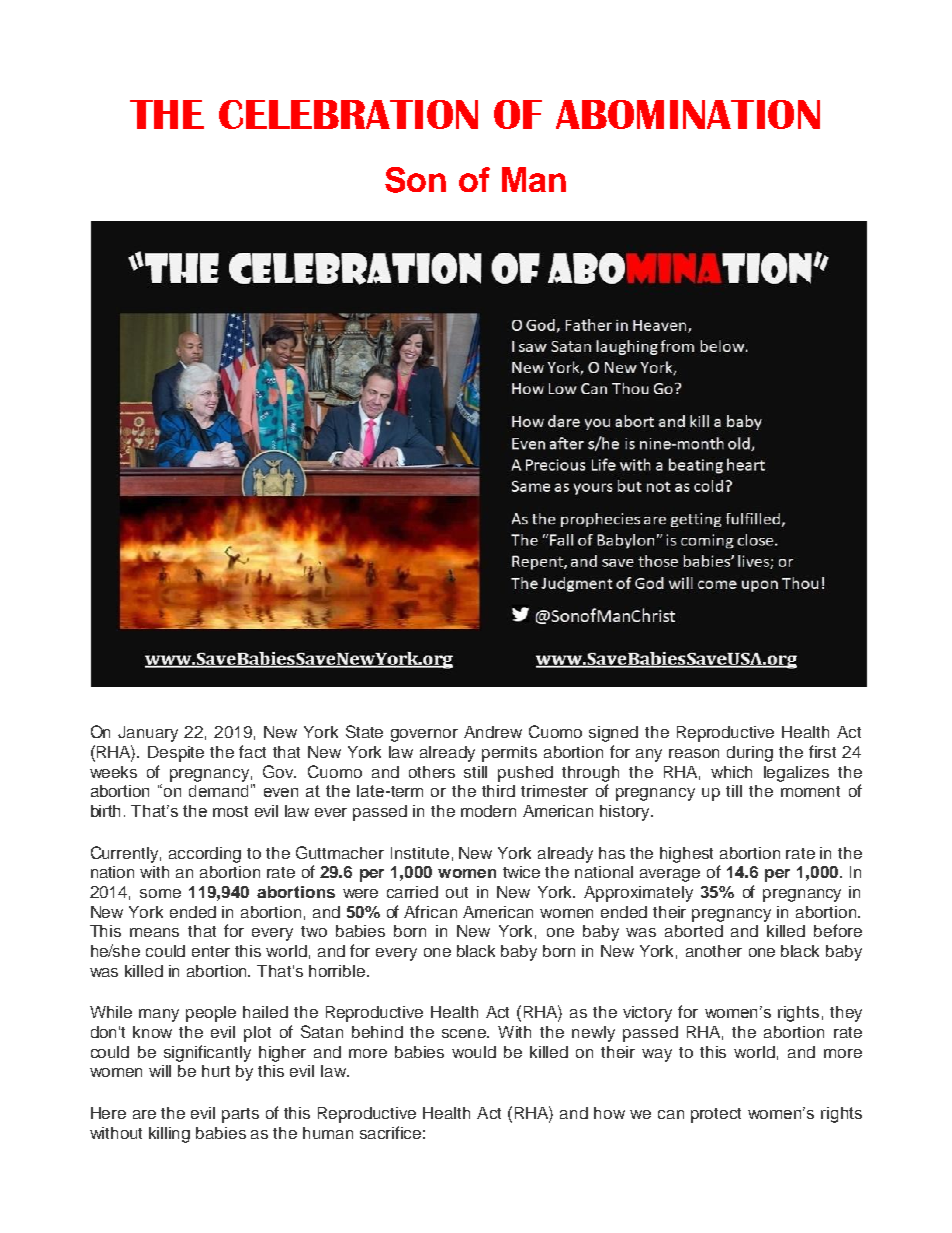 Image resolution: width=952 pixels, height=1233 pixels. I want to click on CELEBRATION, so click(348, 114).
